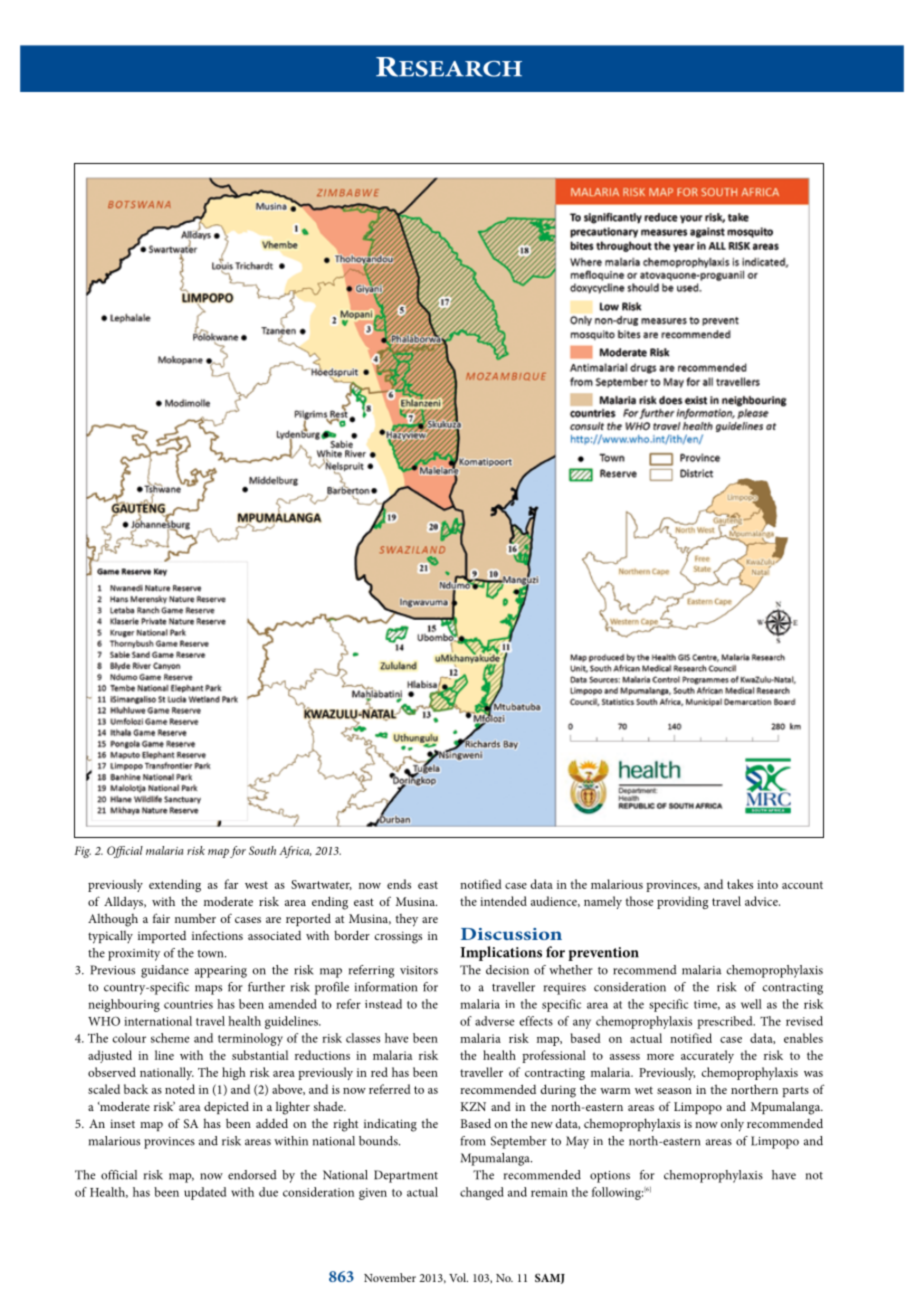 The image size is (924, 1308). Describe the element at coordinates (231, 884) in the page. I see `far` at that location.
